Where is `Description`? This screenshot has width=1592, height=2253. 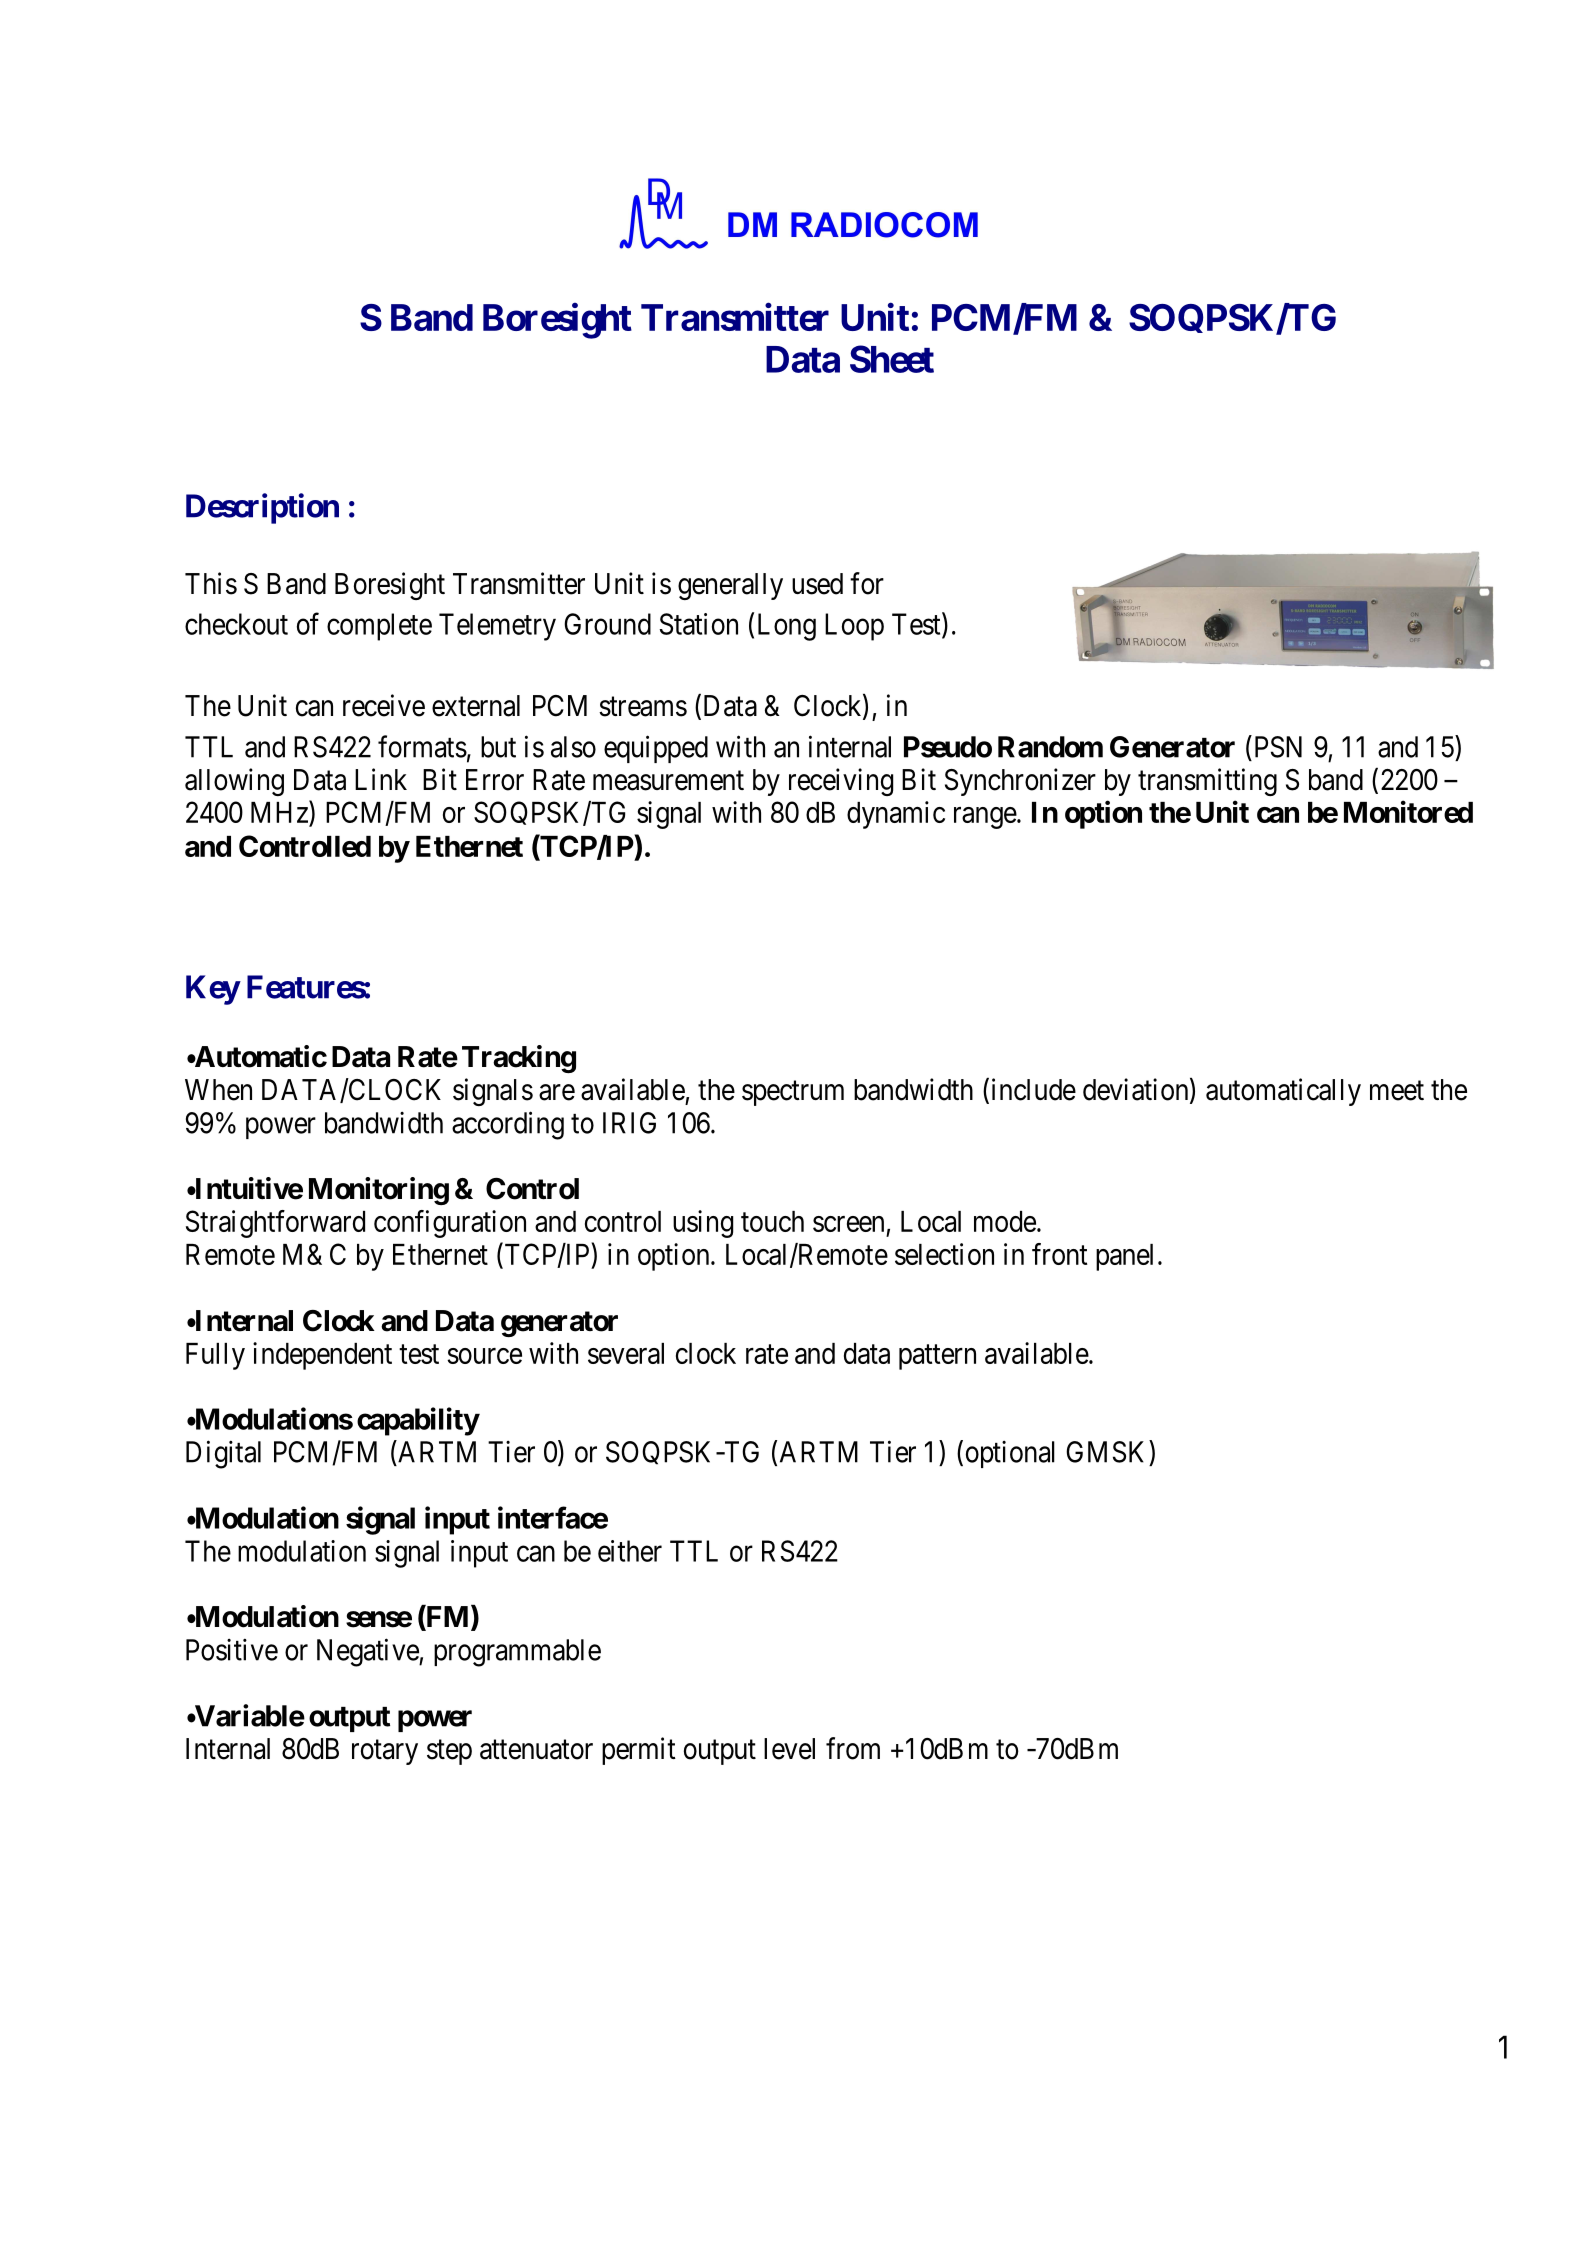
Description is located at coordinates (262, 508).
